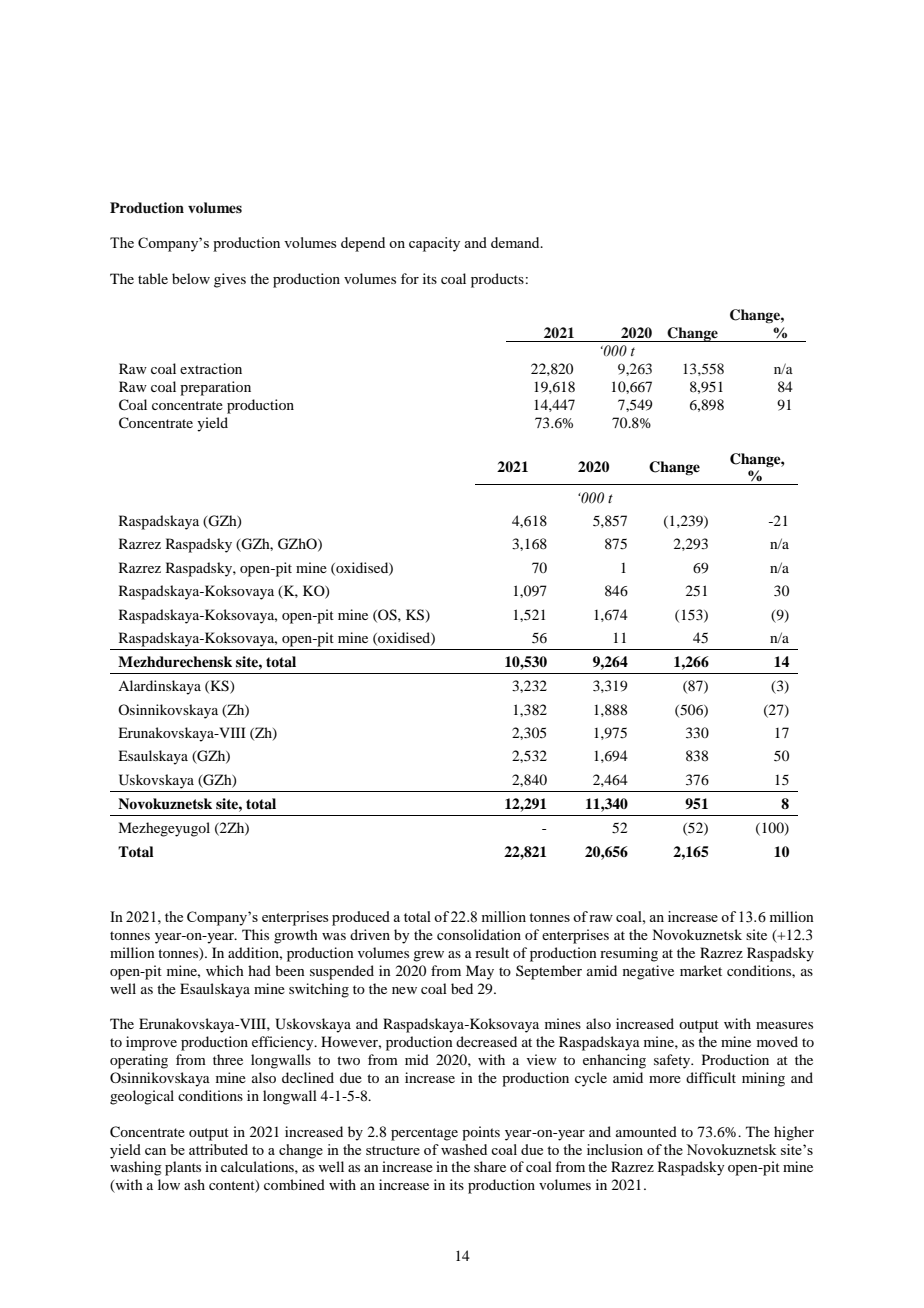 The image size is (924, 1308). I want to click on gives, so click(230, 280).
